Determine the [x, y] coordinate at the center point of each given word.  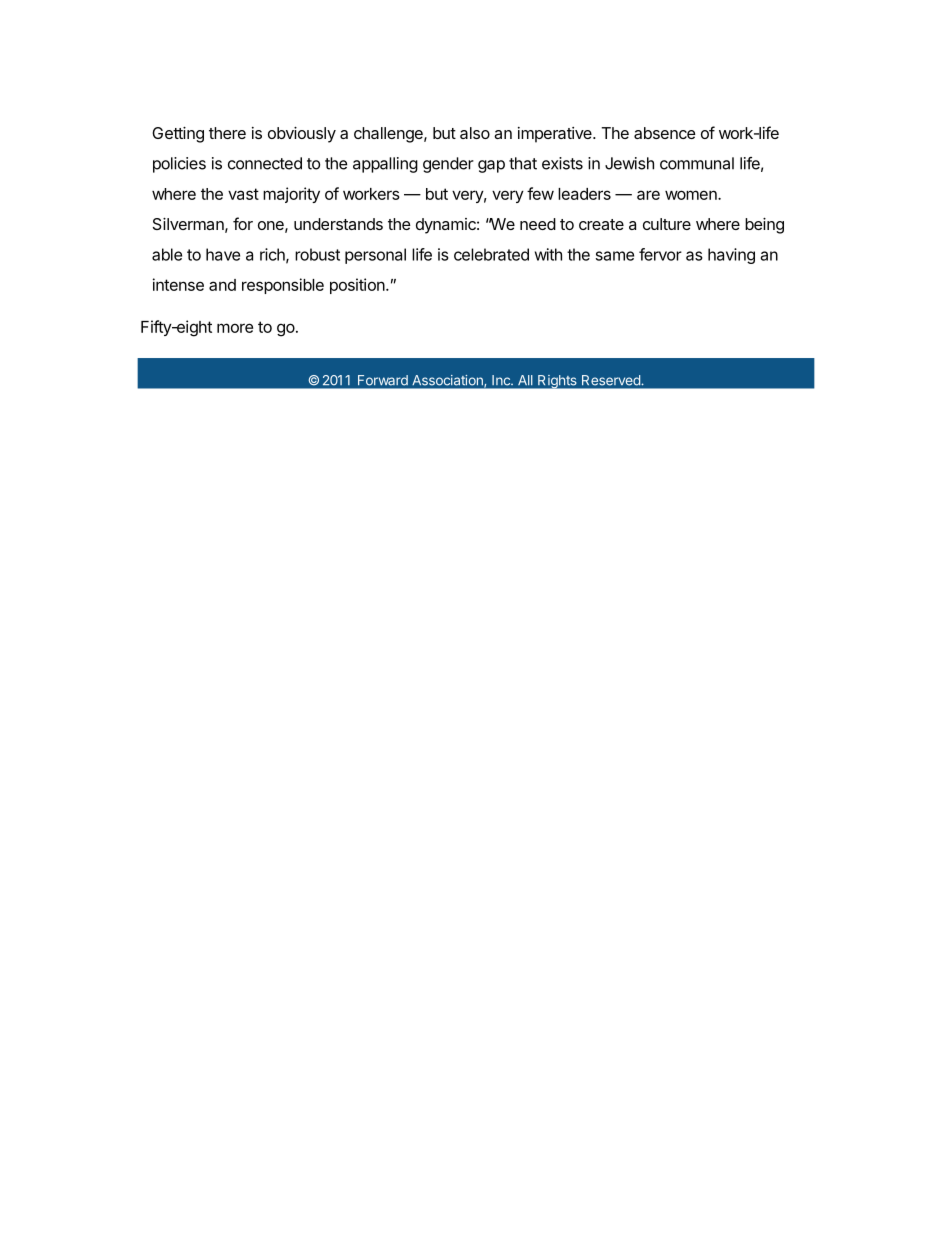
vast [243, 194]
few [540, 193]
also [475, 133]
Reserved [611, 380]
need [538, 224]
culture [667, 224]
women [692, 195]
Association [448, 380]
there [227, 133]
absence [665, 133]
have [223, 254]
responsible [283, 286]
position [357, 286]
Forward [383, 380]
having [731, 256]
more [235, 328]
